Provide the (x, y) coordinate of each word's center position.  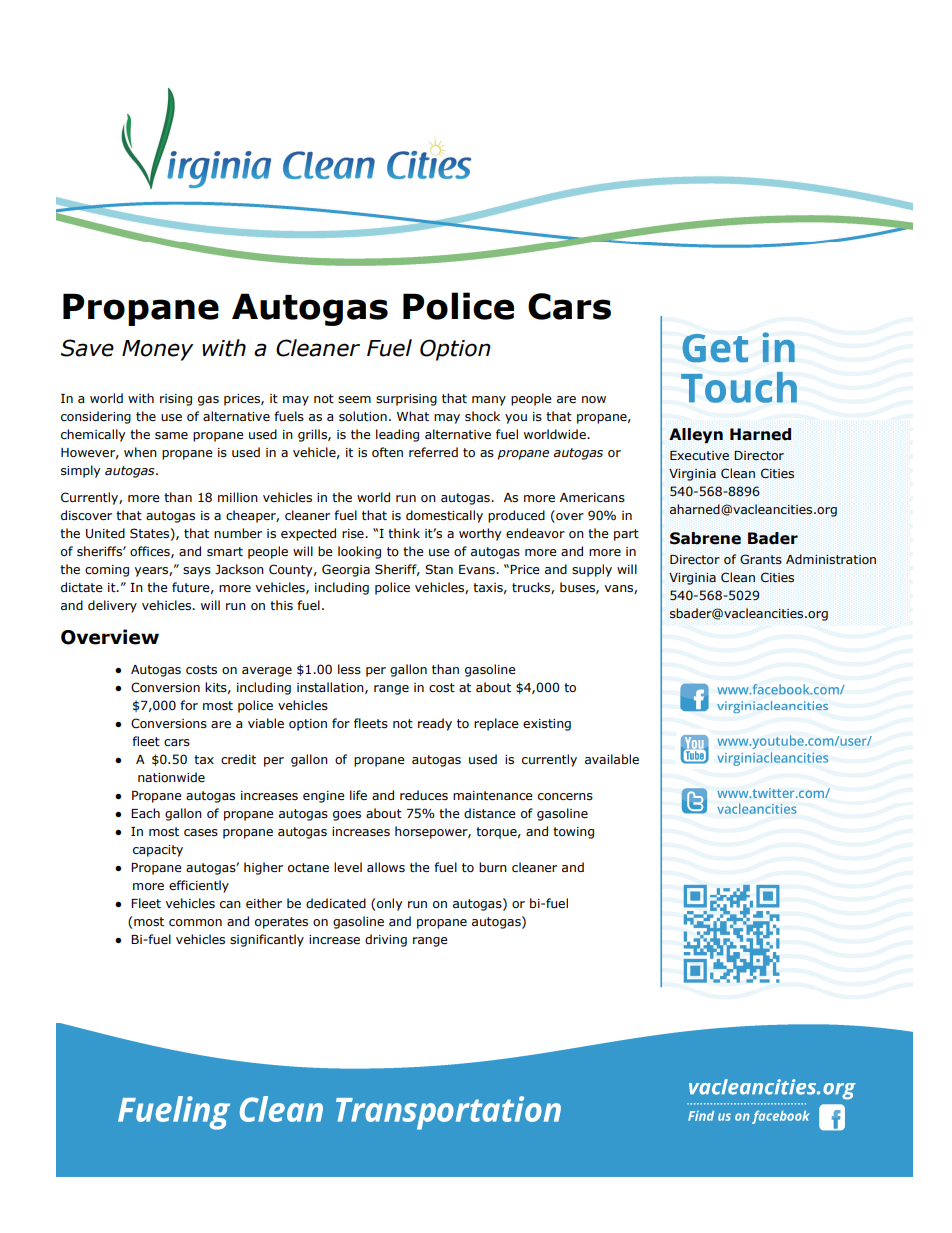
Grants (761, 559)
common (195, 922)
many (489, 401)
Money (158, 350)
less (349, 669)
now (594, 399)
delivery (112, 606)
